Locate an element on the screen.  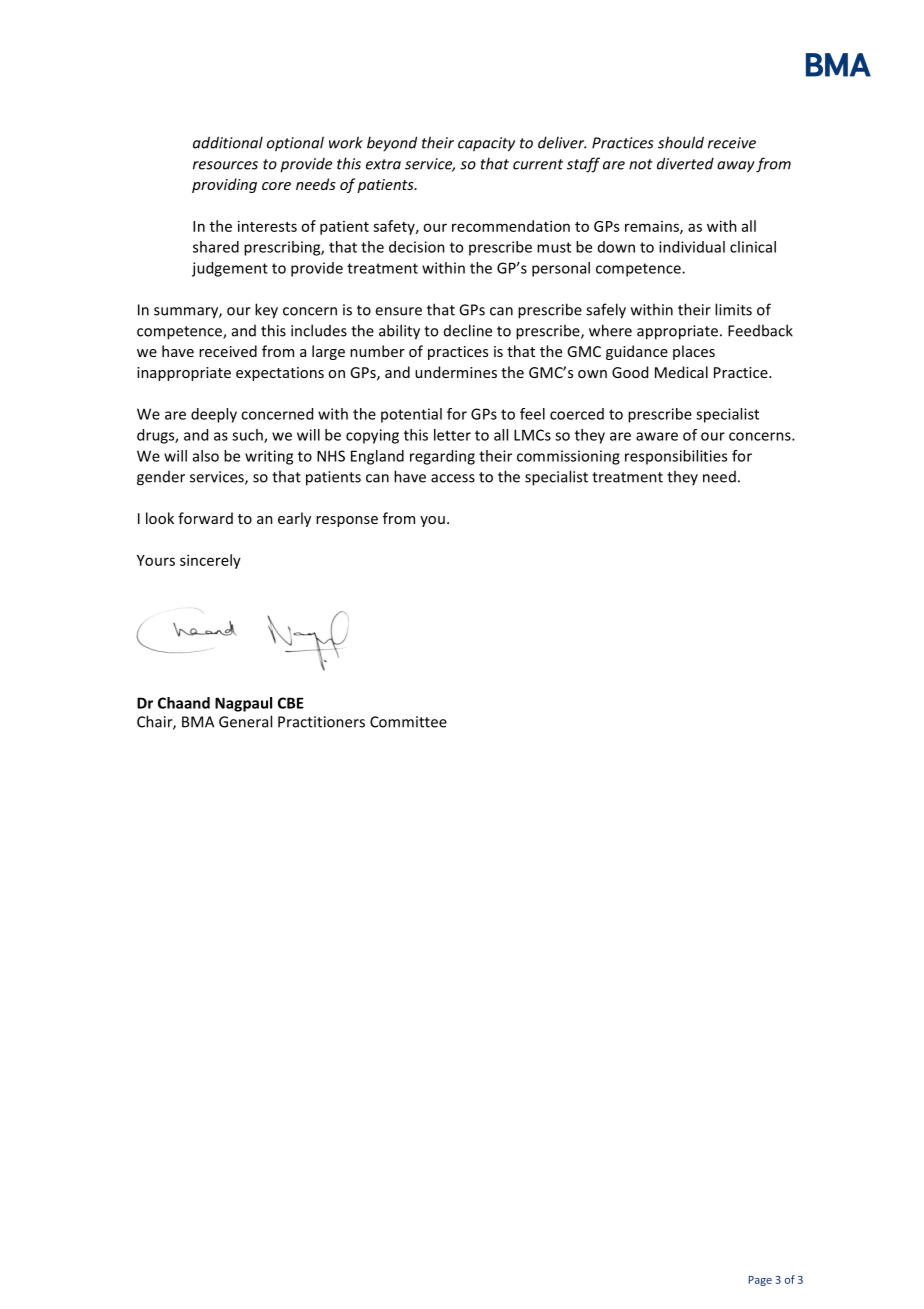
Committee is located at coordinates (408, 722).
